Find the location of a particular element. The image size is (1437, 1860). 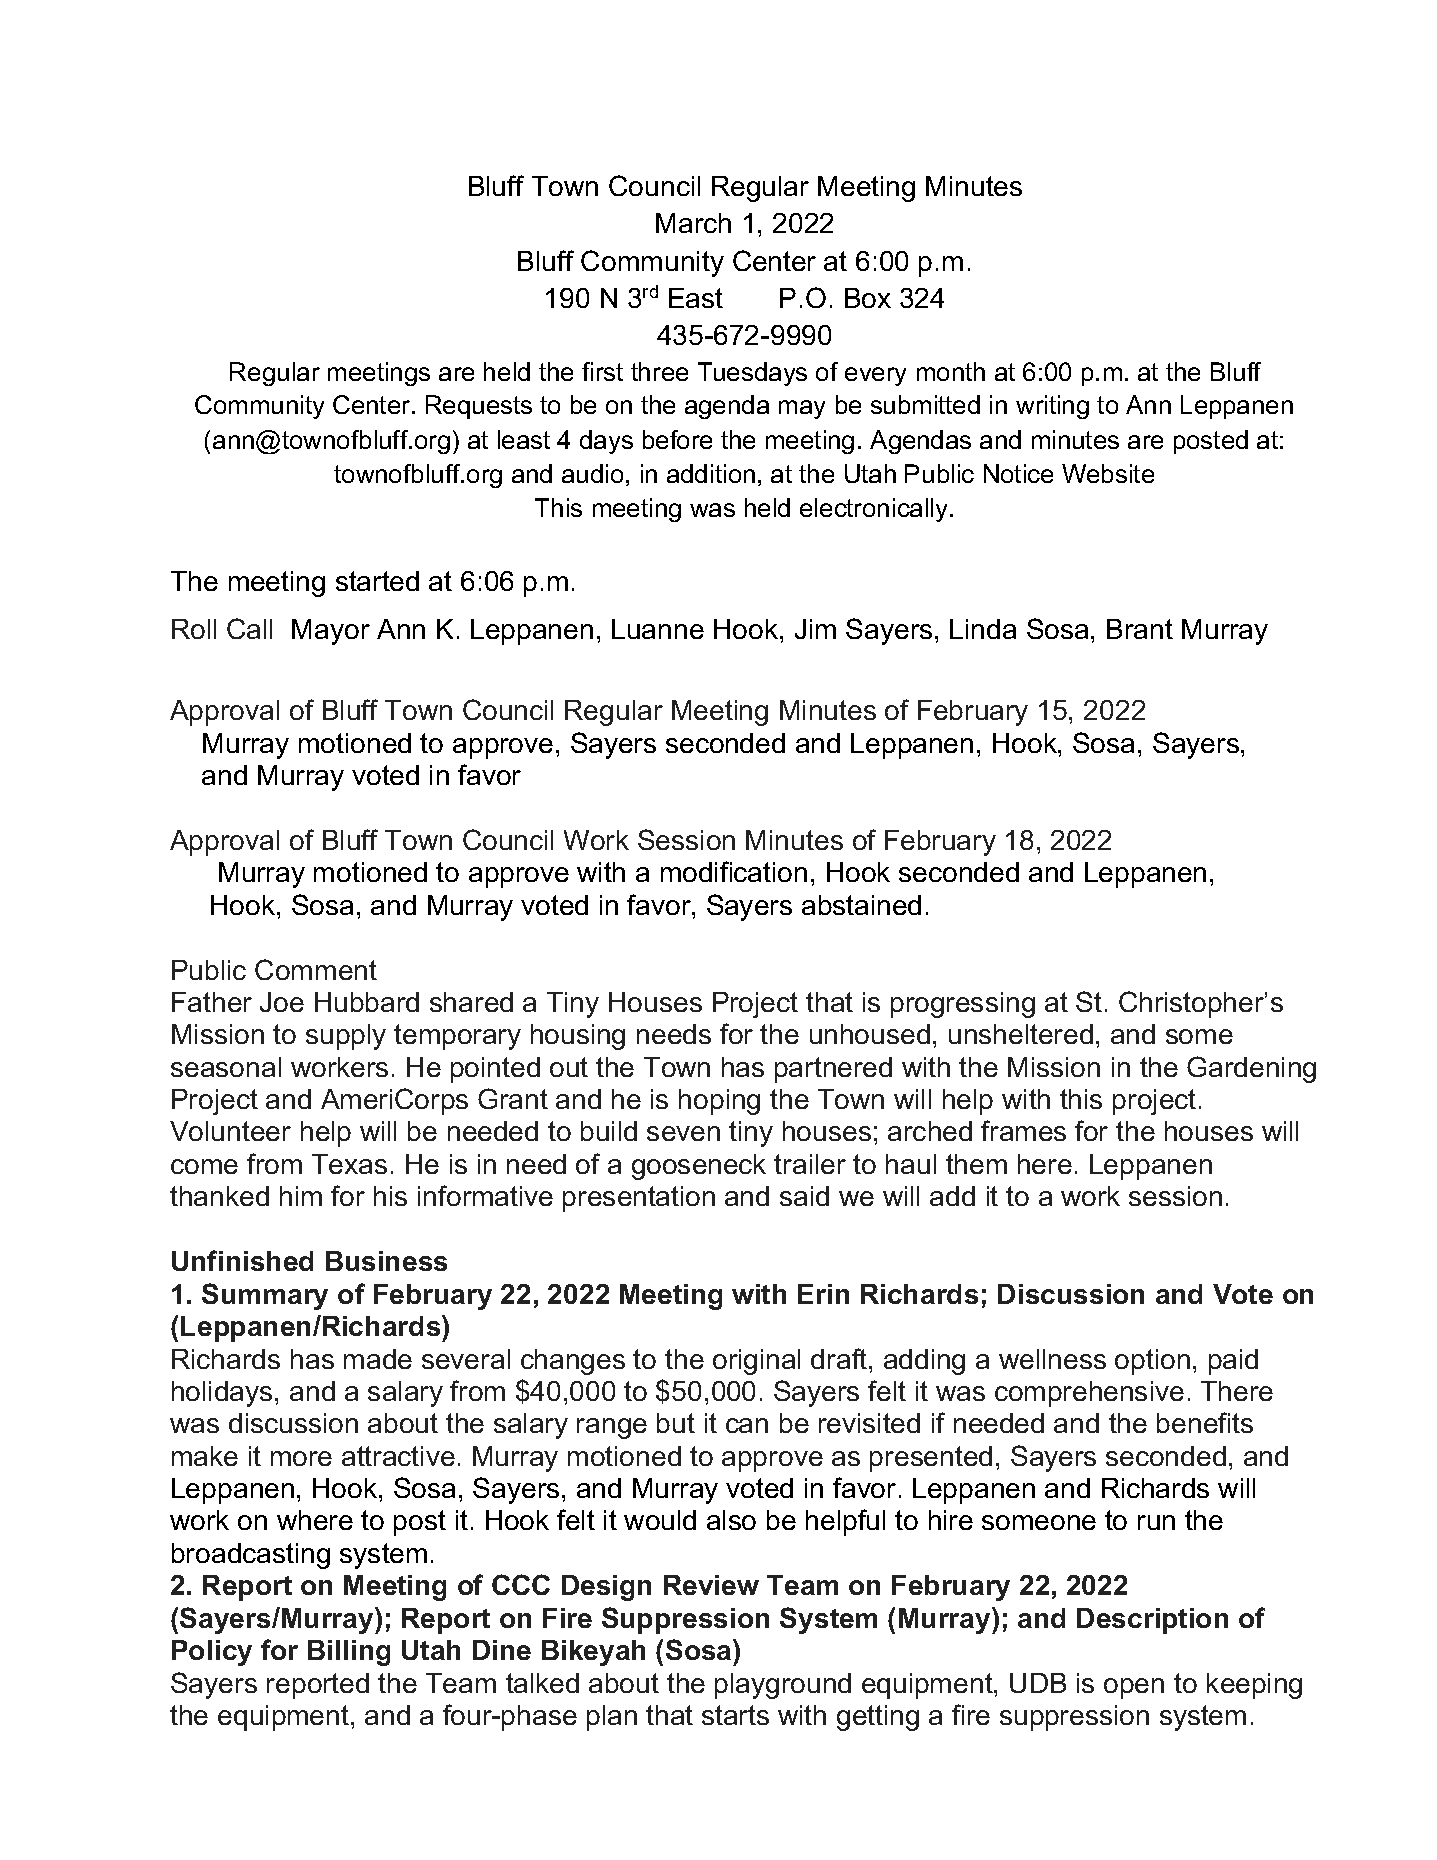

writing is located at coordinates (1052, 407).
